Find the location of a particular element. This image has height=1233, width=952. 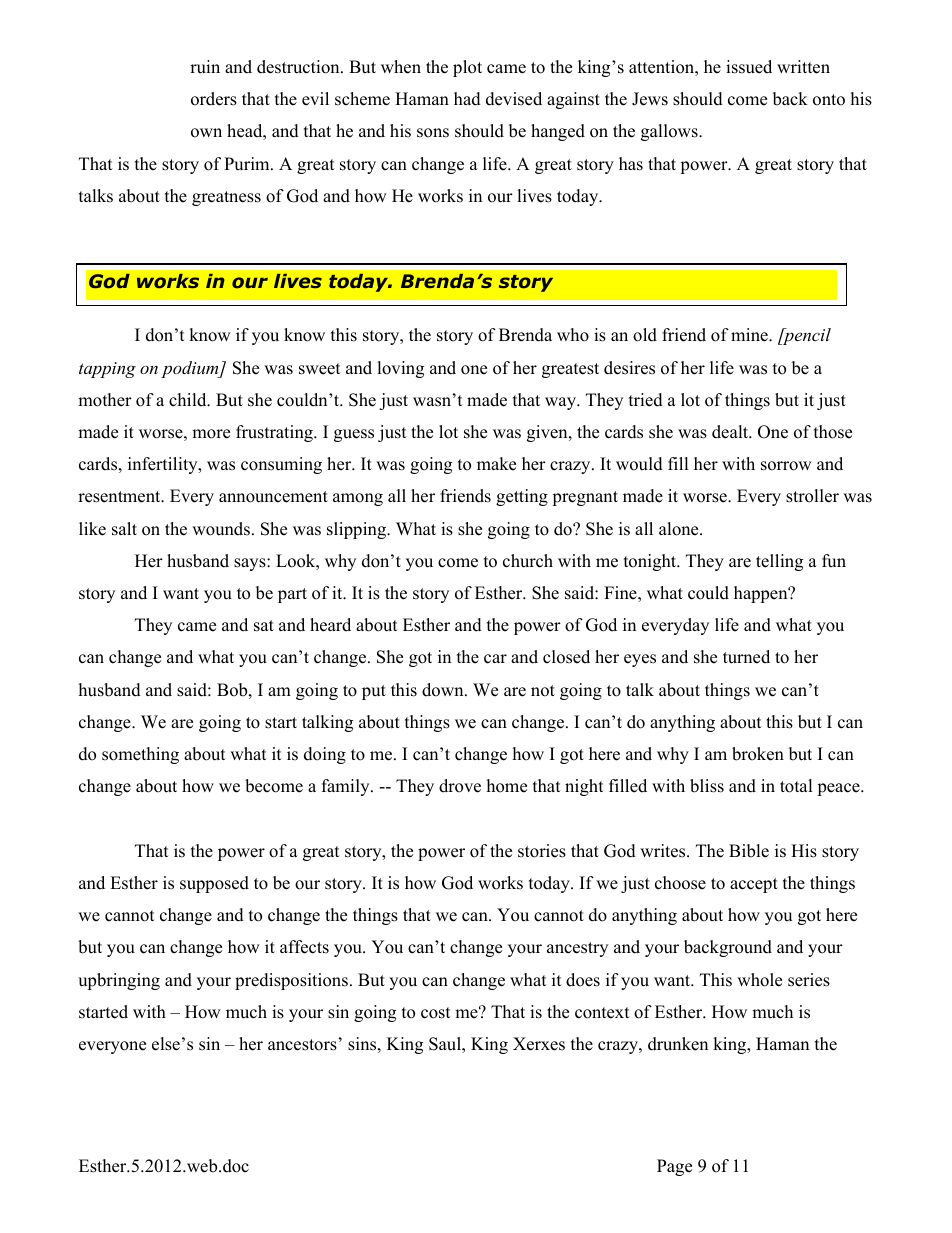

orders is located at coordinates (214, 99).
